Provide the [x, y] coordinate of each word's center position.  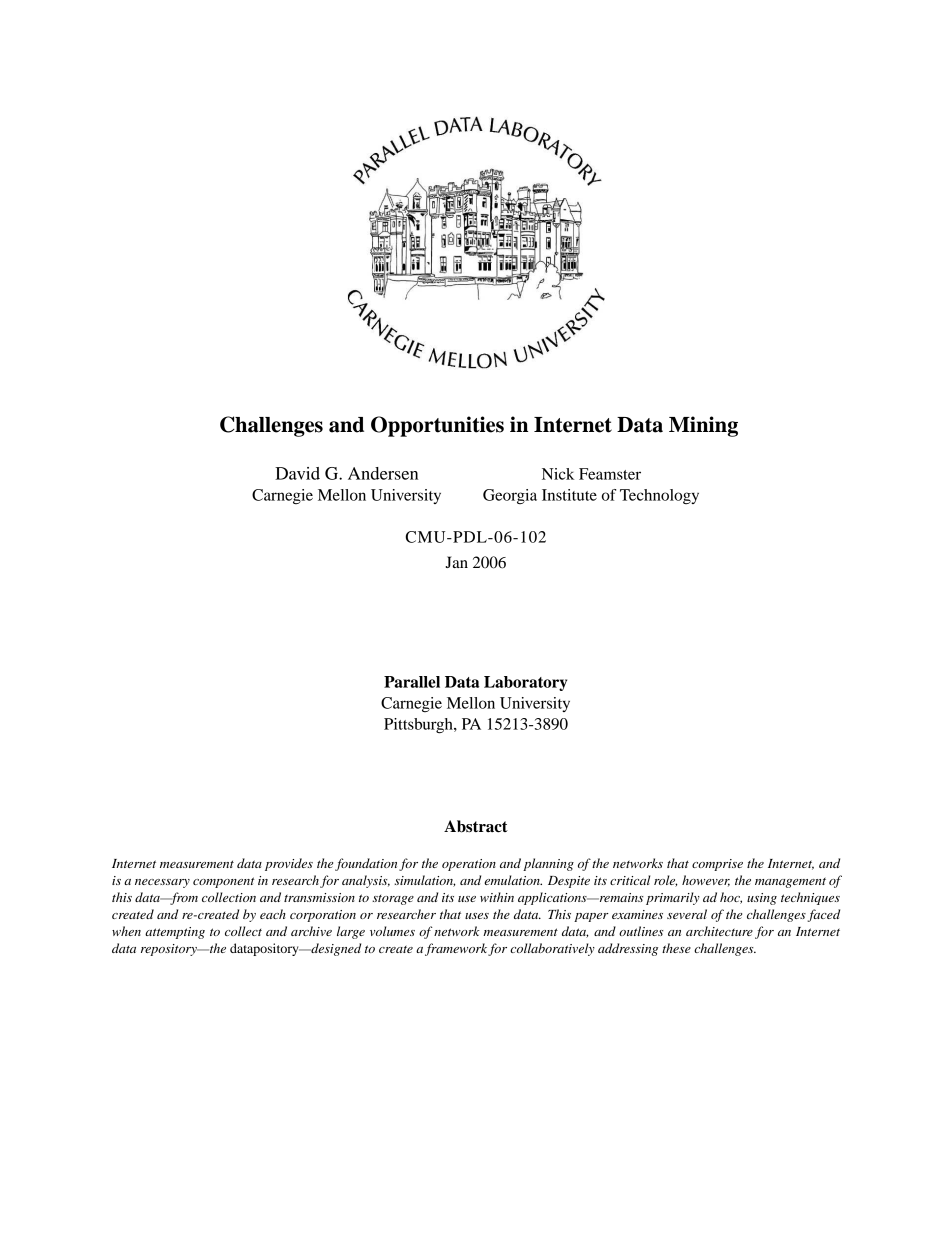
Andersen [383, 473]
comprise [717, 865]
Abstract [476, 826]
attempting [175, 933]
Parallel [412, 682]
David [297, 473]
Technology [659, 496]
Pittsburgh [419, 726]
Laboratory [525, 683]
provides [289, 864]
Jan [456, 562]
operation [469, 865]
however [706, 881]
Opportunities [437, 426]
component [223, 882]
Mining [703, 426]
